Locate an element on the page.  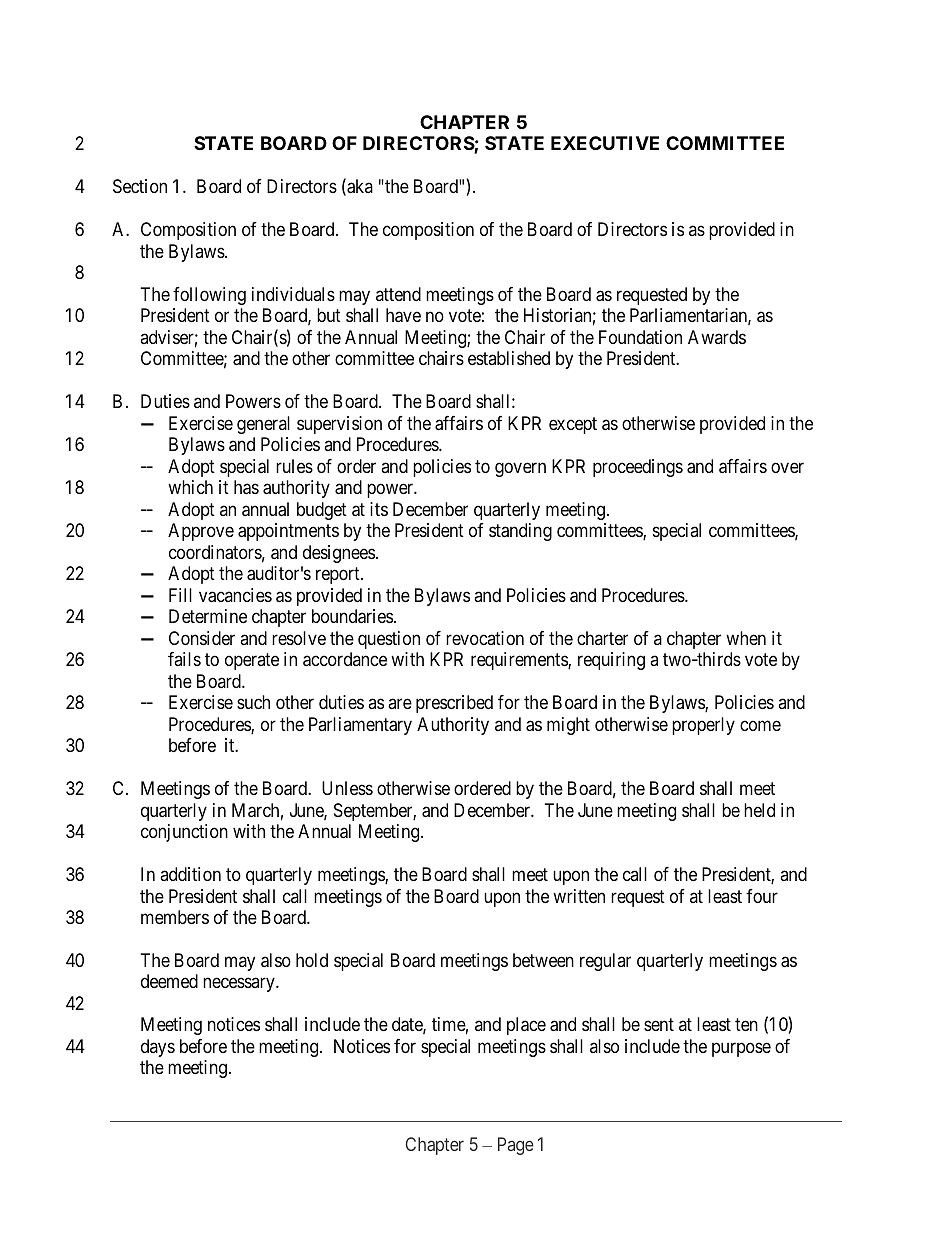
EXECUTIVE is located at coordinates (605, 143).
